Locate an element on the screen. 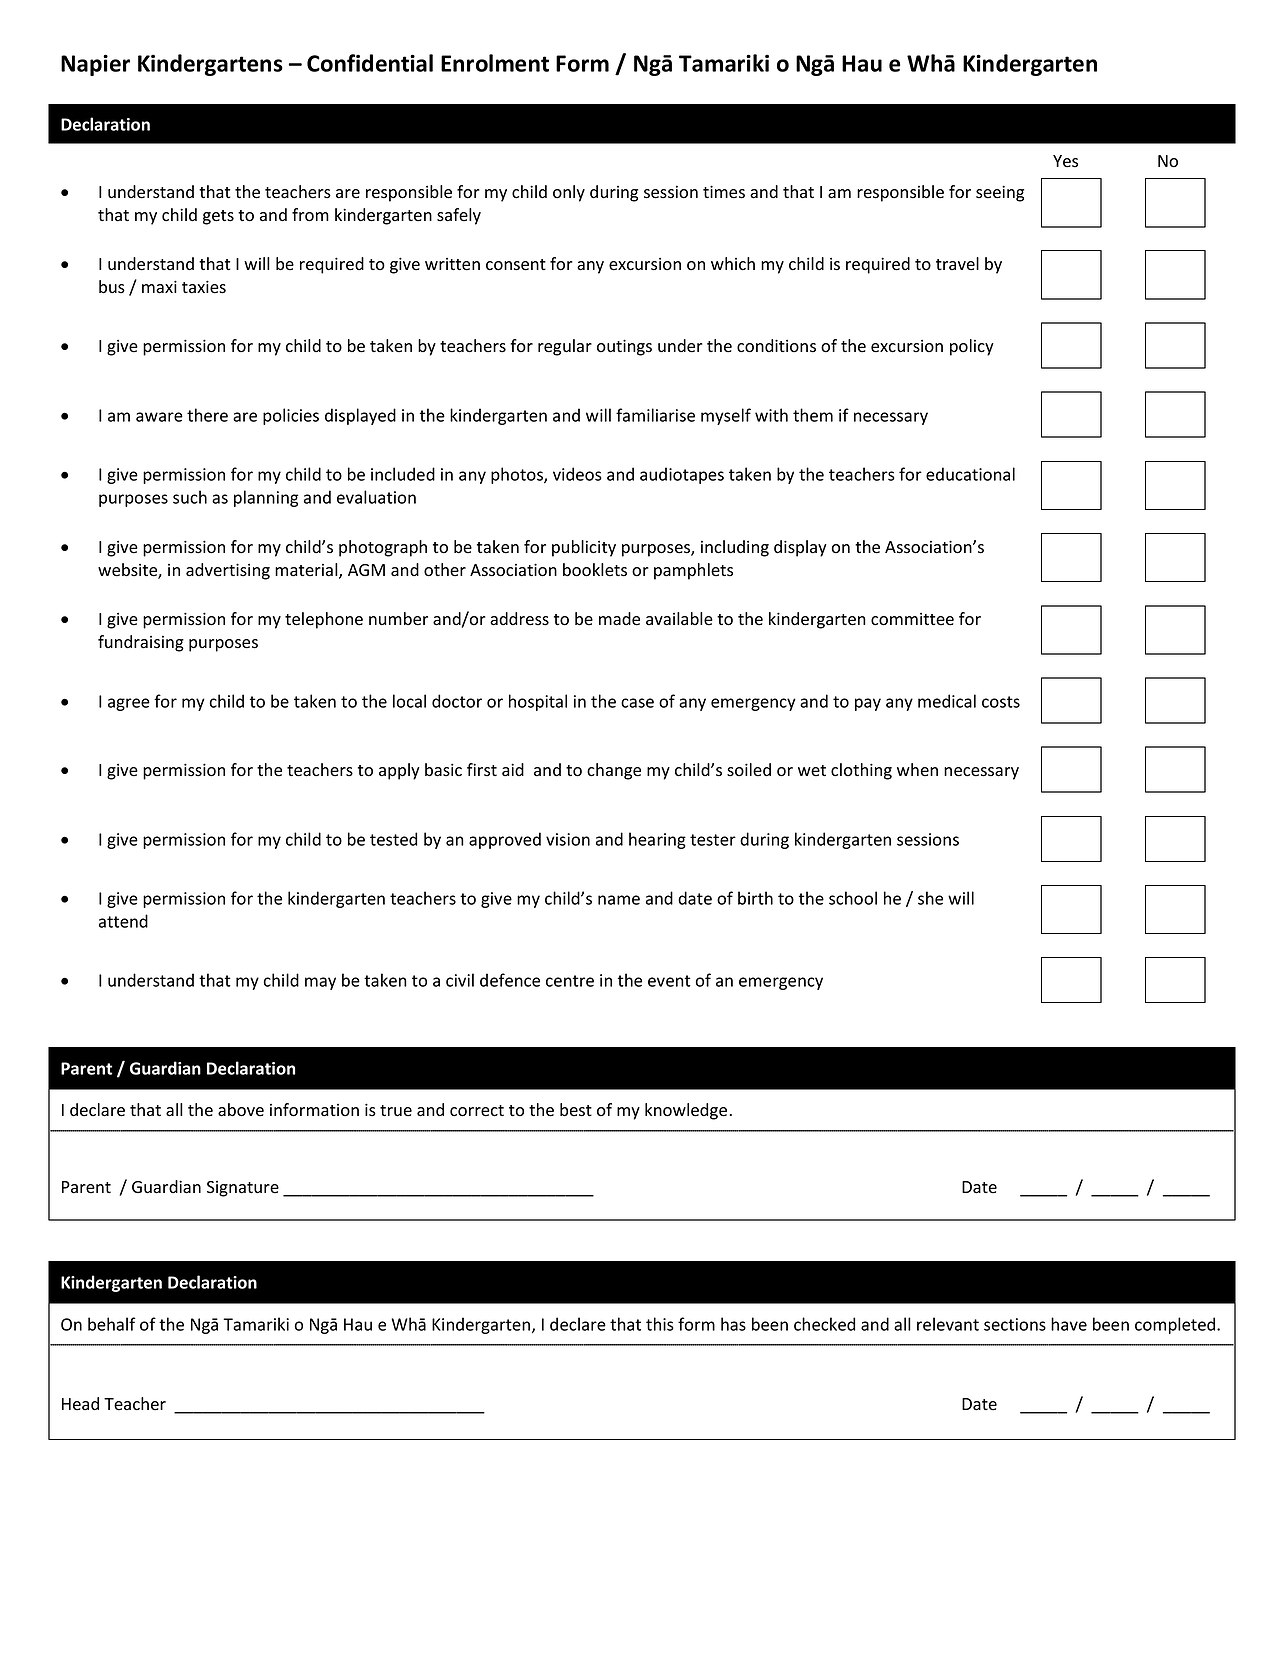 This screenshot has height=1661, width=1283. behalf is located at coordinates (112, 1324).
